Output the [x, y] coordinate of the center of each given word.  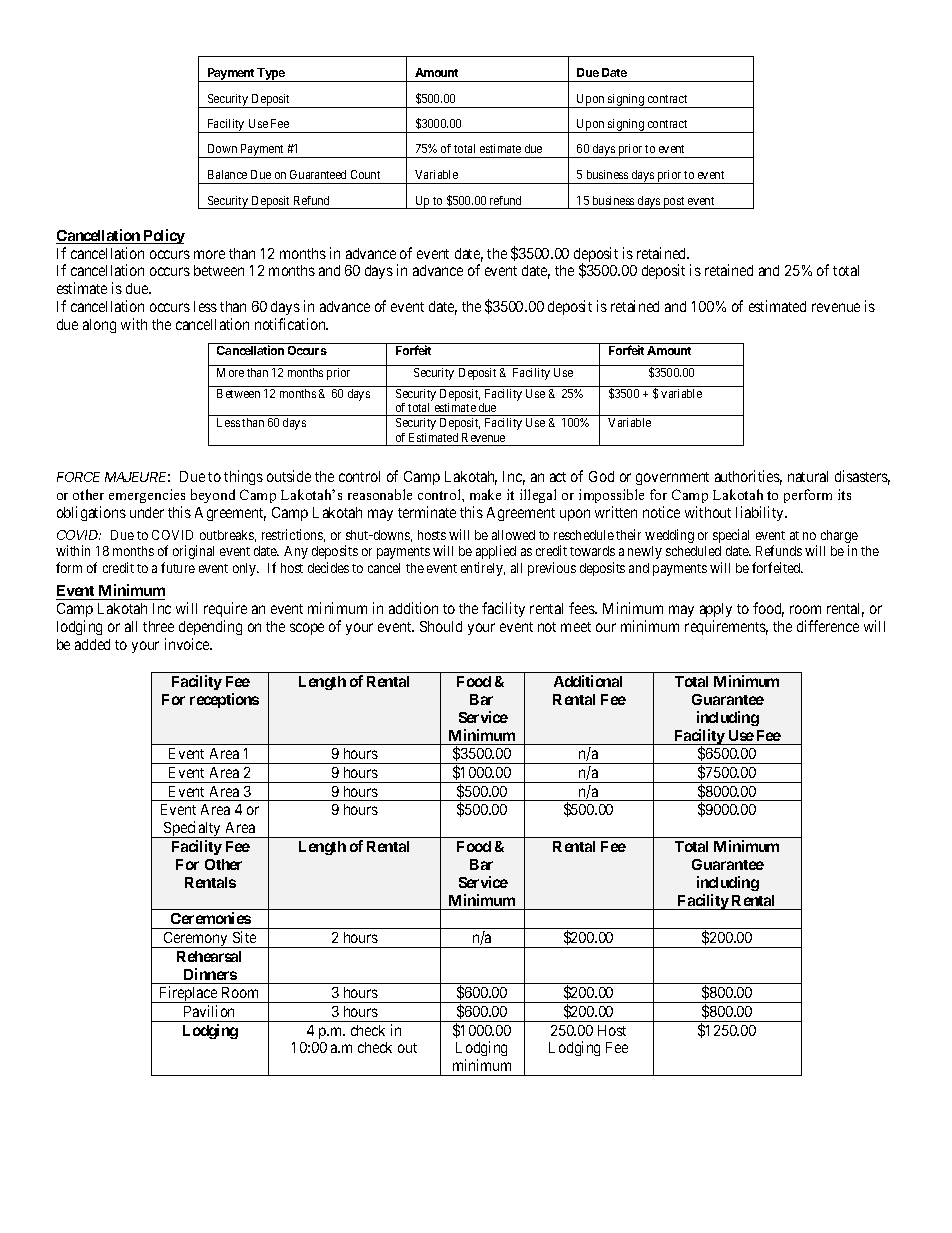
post [674, 203]
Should [441, 626]
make [485, 494]
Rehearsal [209, 956]
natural [808, 476]
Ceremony [195, 940]
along [99, 326]
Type [270, 75]
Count [365, 174]
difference [828, 626]
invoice [188, 644]
